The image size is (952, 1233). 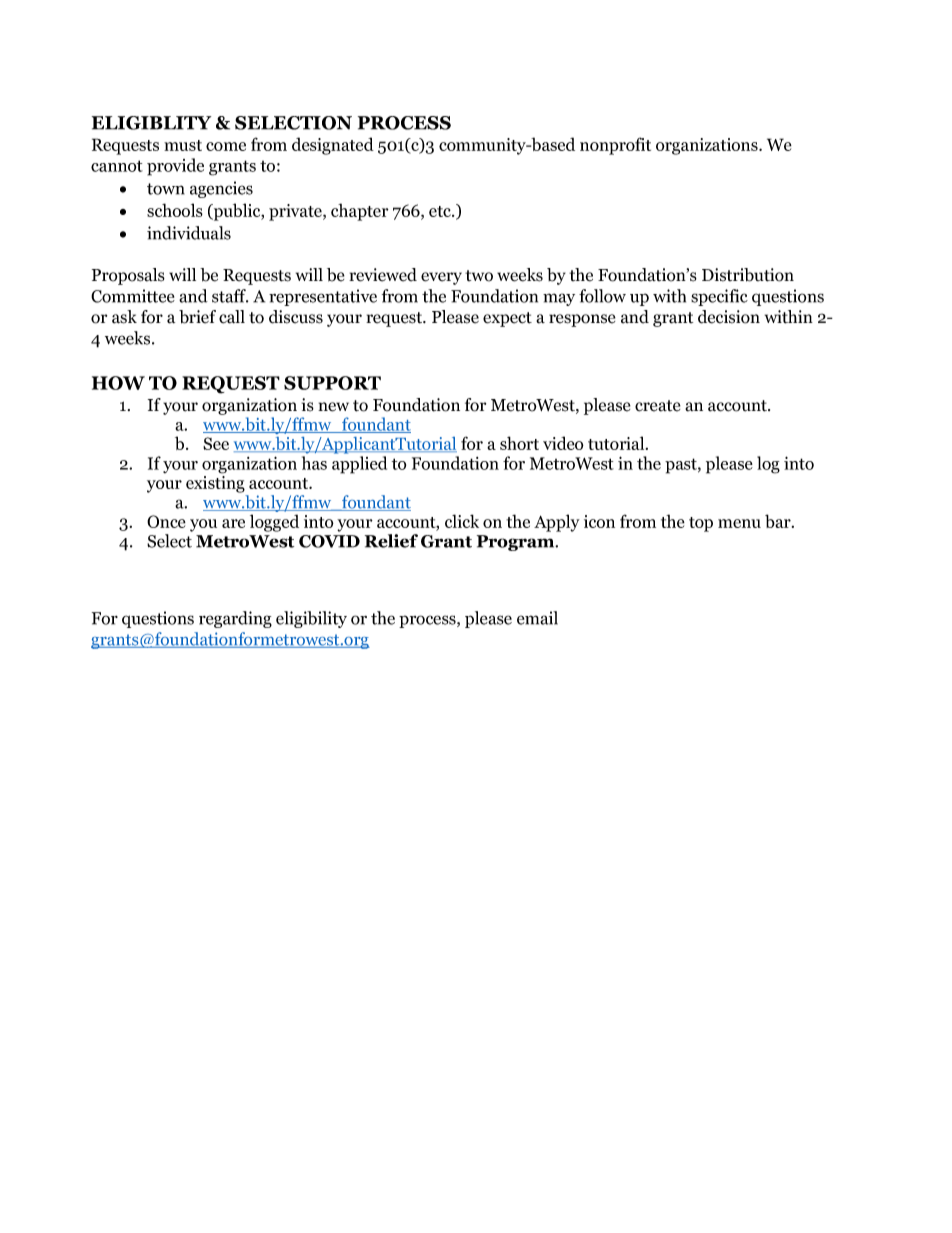 What do you see at coordinates (235, 619) in the page?
I see `regarding` at bounding box center [235, 619].
